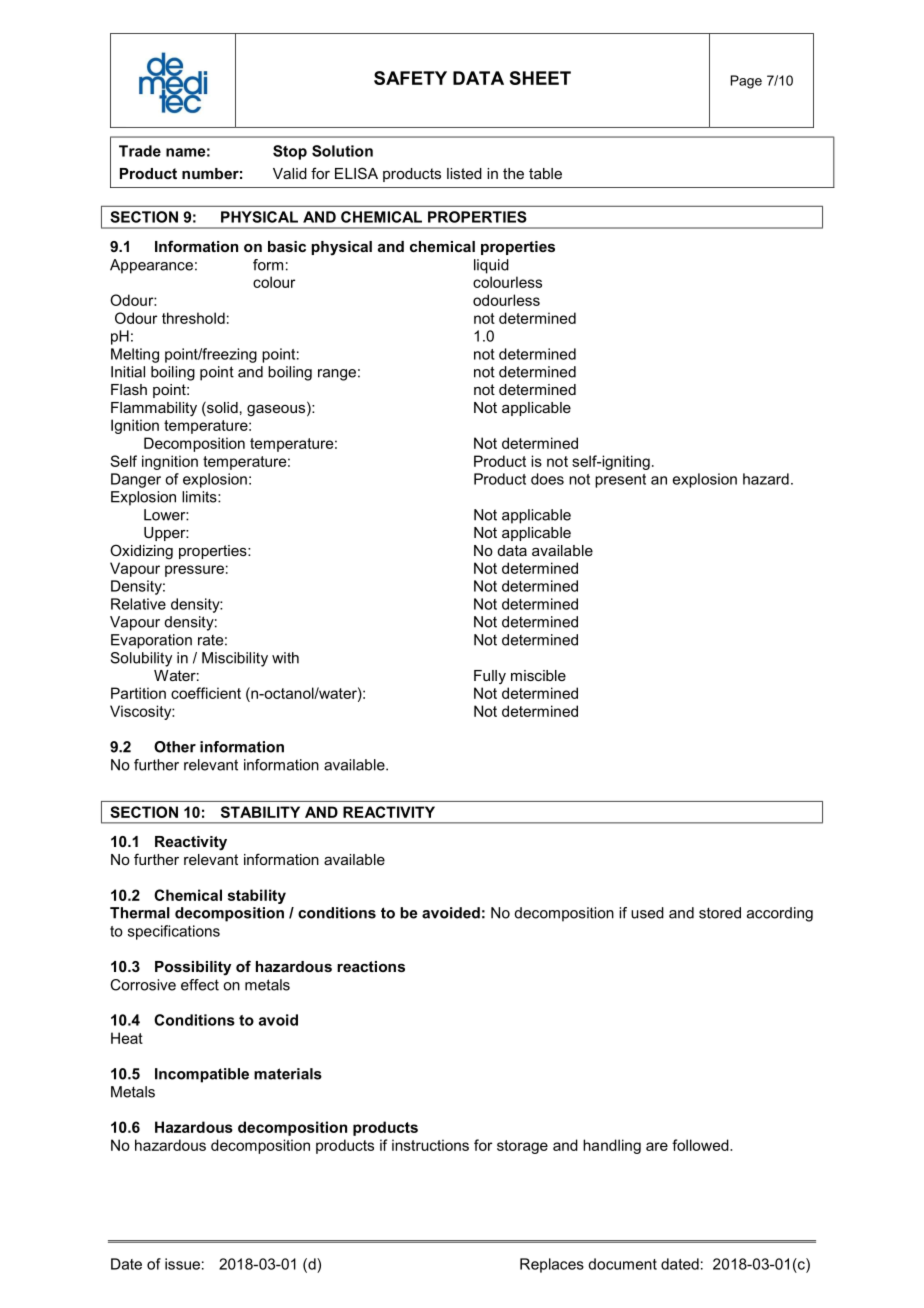 This screenshot has width=924, height=1308. I want to click on Page, so click(746, 82).
